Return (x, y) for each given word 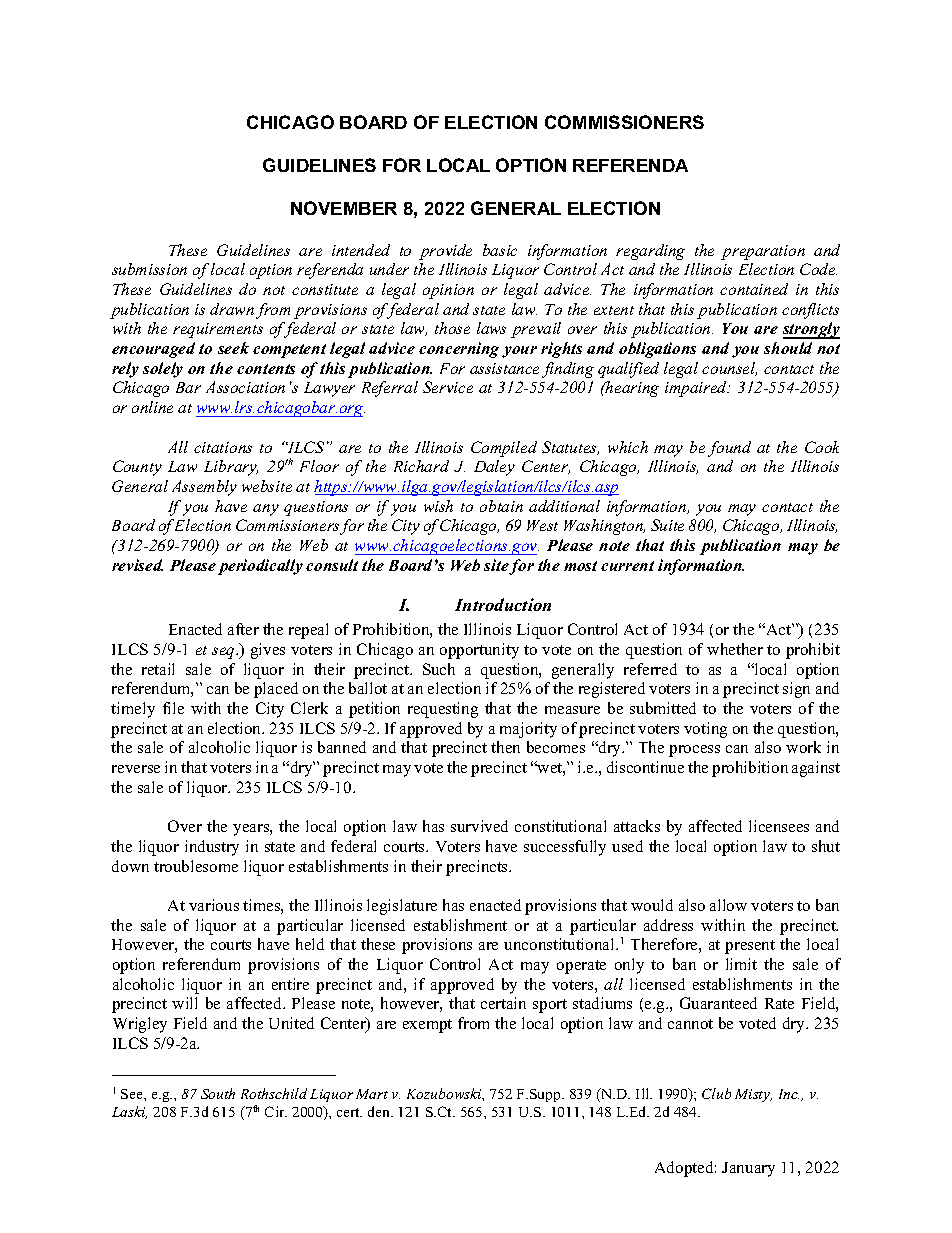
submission (149, 269)
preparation (763, 252)
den (380, 1111)
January (748, 1169)
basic (500, 250)
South (218, 1093)
